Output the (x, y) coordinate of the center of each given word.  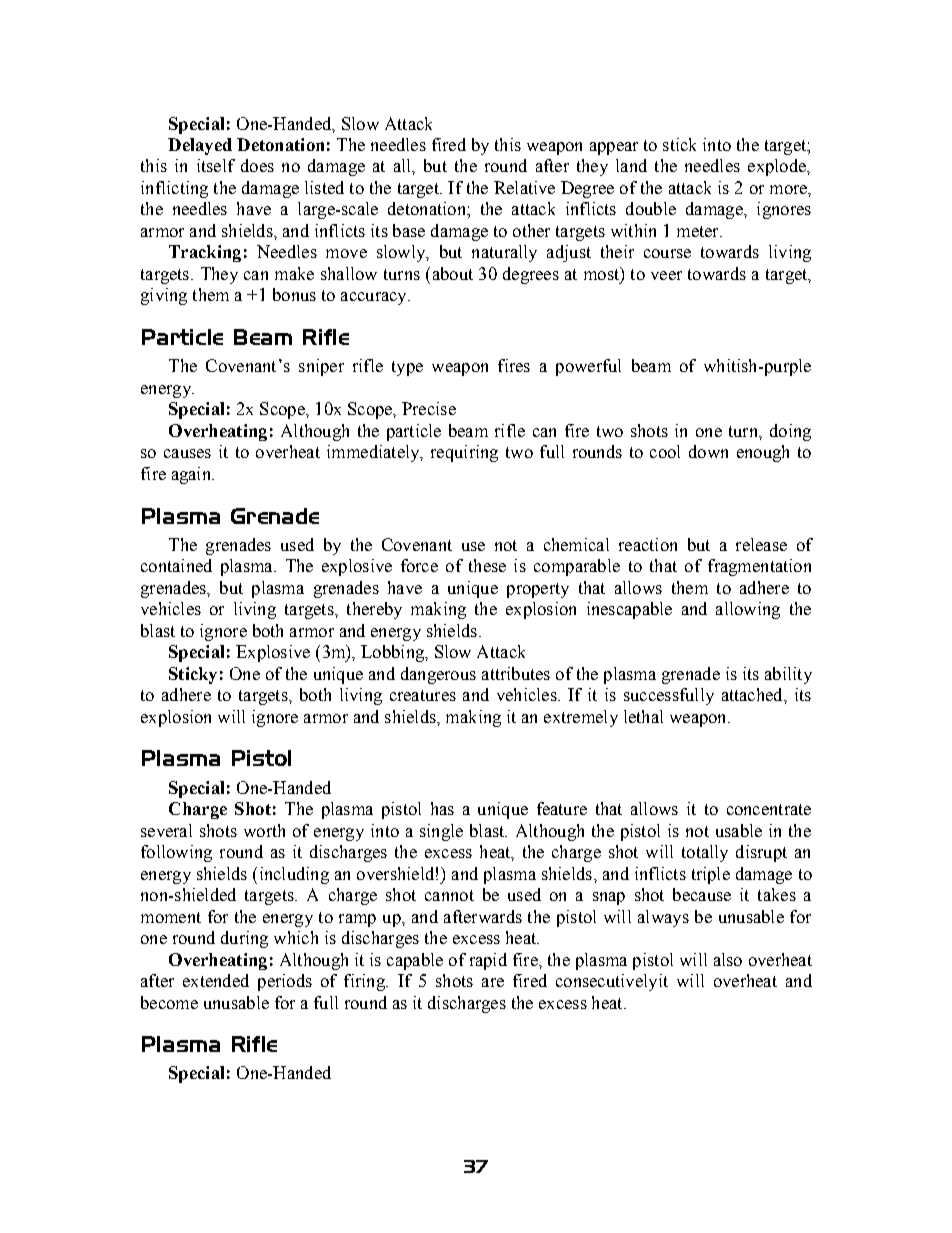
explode (778, 167)
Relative (524, 187)
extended (216, 980)
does (257, 165)
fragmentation (759, 567)
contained (176, 565)
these (487, 565)
